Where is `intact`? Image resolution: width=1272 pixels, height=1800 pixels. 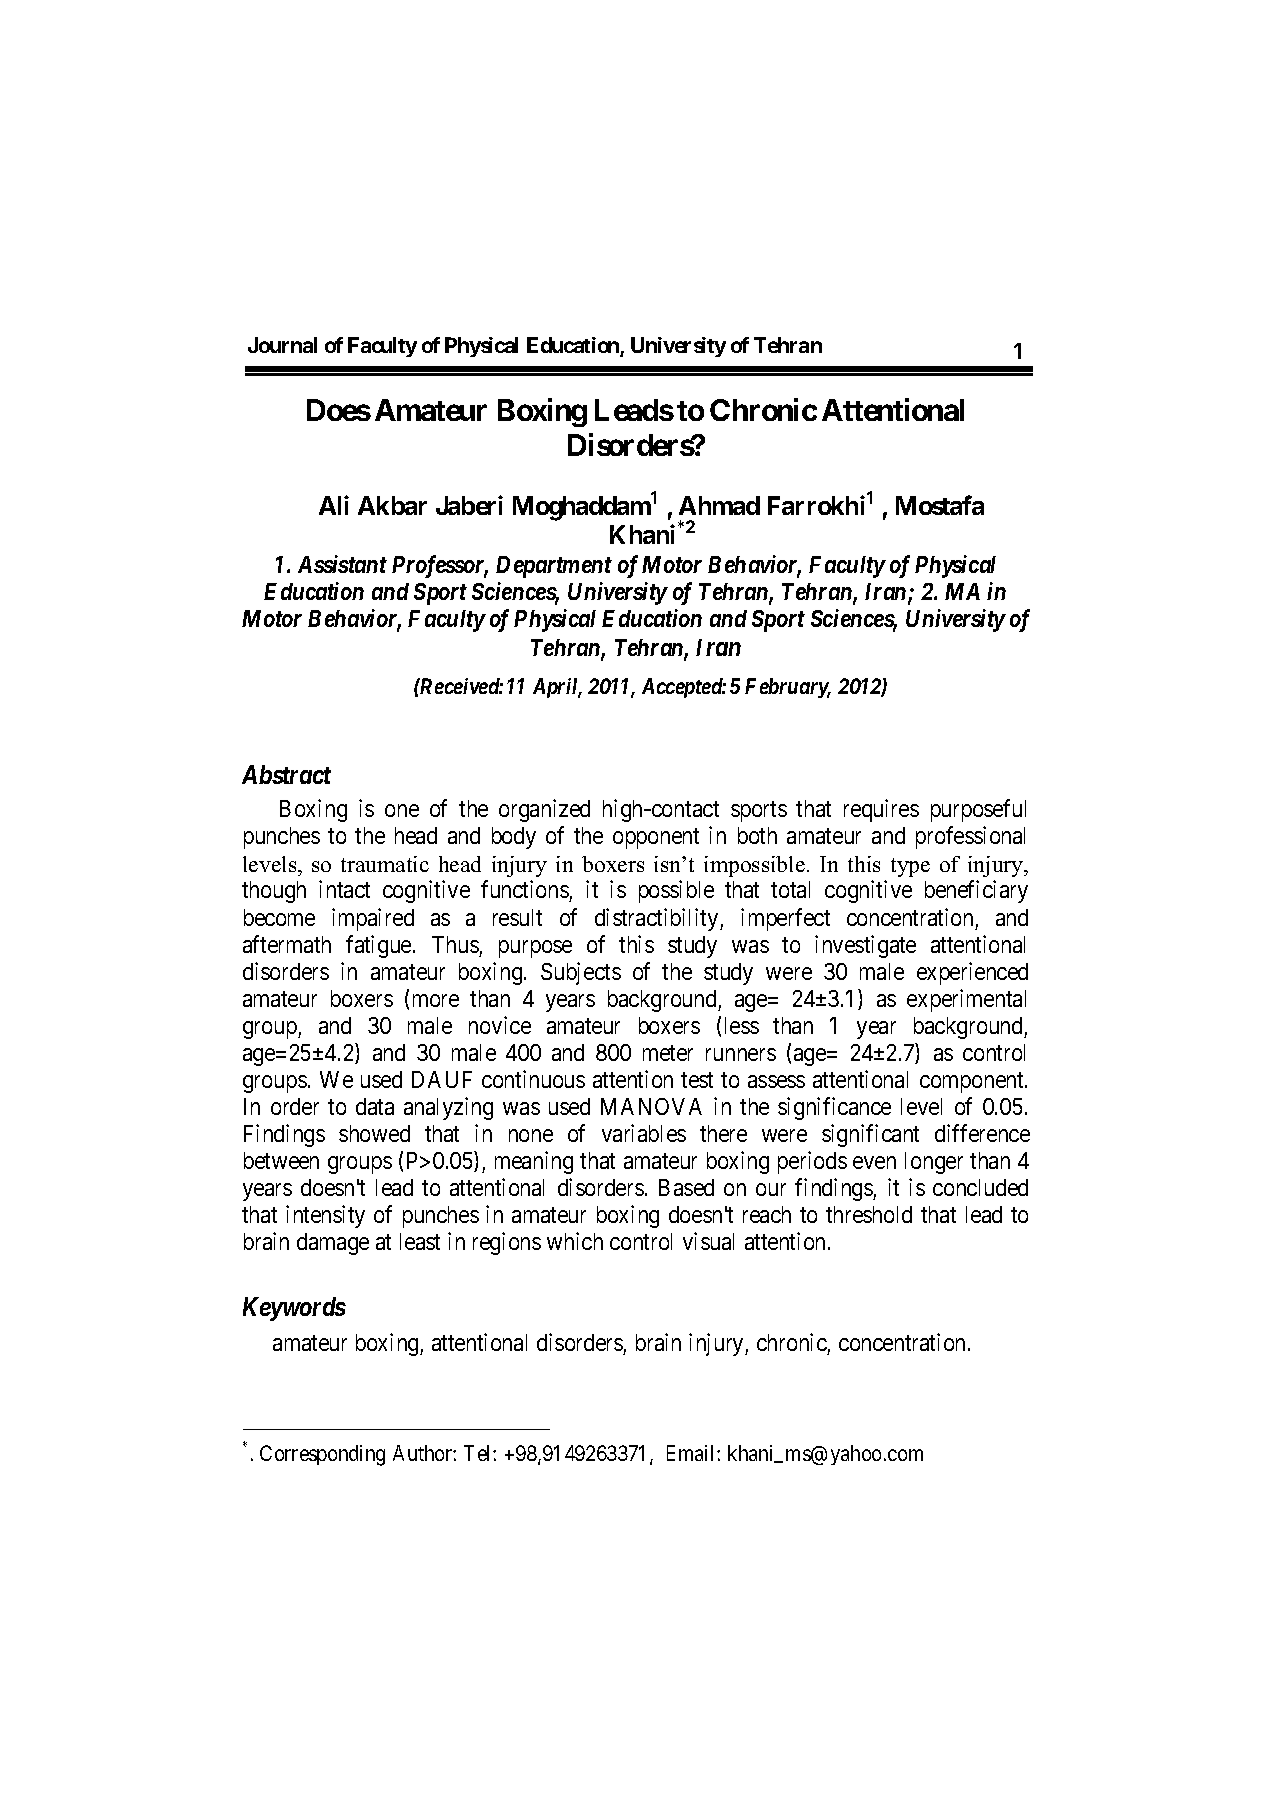 intact is located at coordinates (344, 889).
